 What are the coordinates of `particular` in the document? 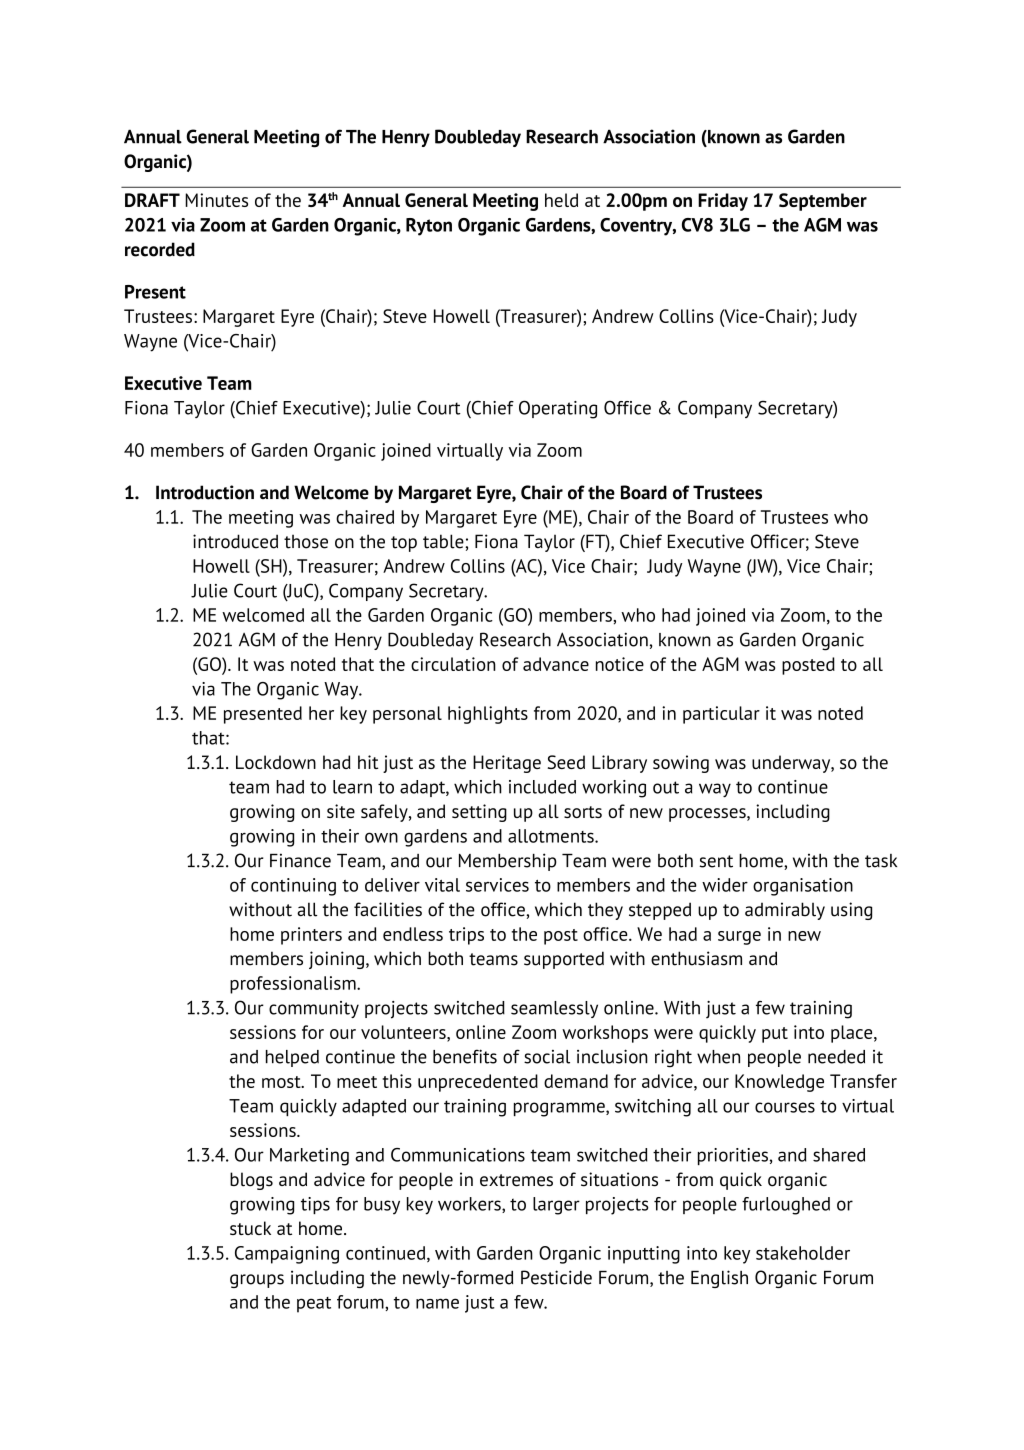 It's located at (721, 715).
